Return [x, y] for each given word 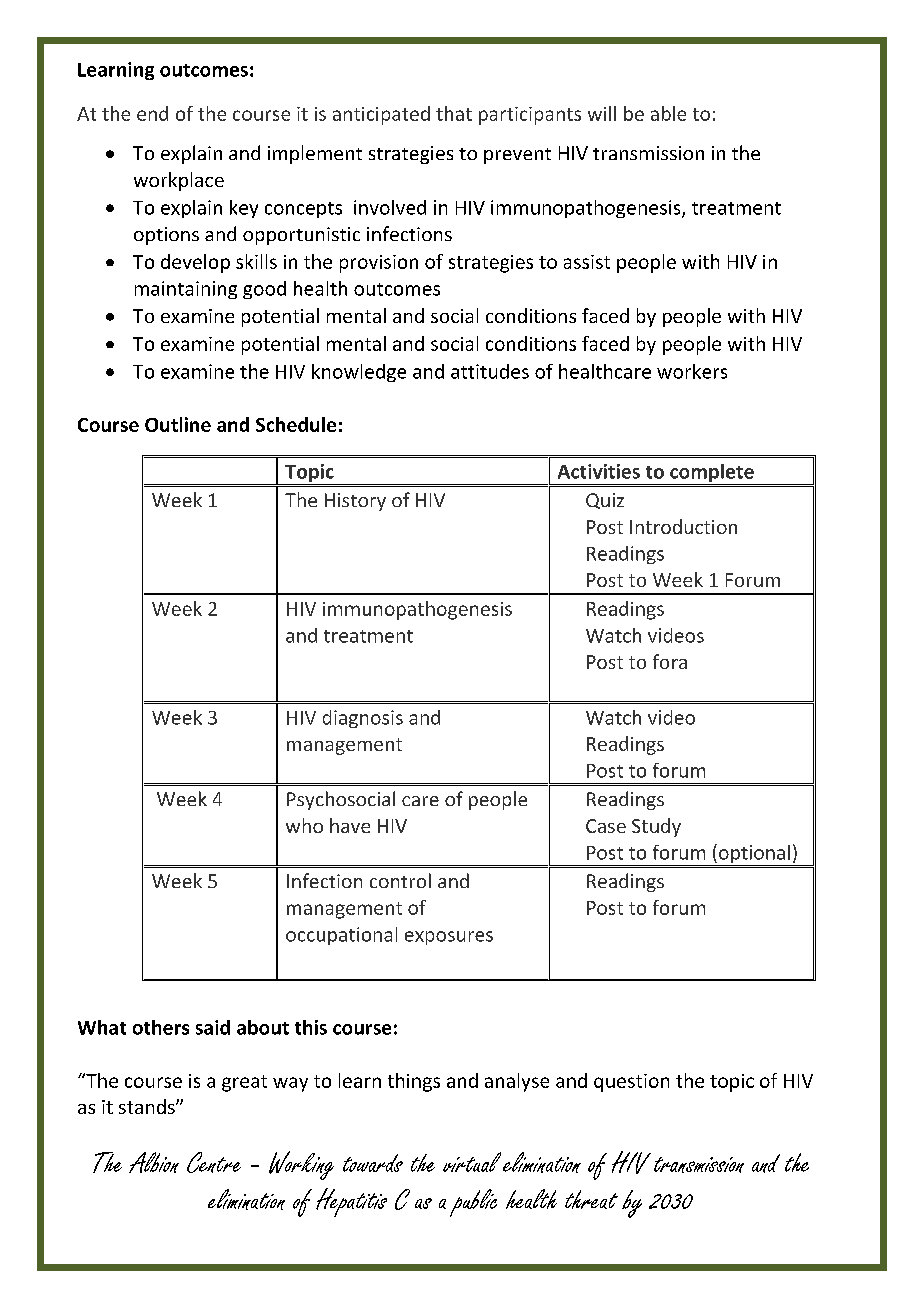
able [668, 113]
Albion [154, 1162]
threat [591, 1199]
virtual [472, 1162]
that [454, 113]
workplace [179, 181]
